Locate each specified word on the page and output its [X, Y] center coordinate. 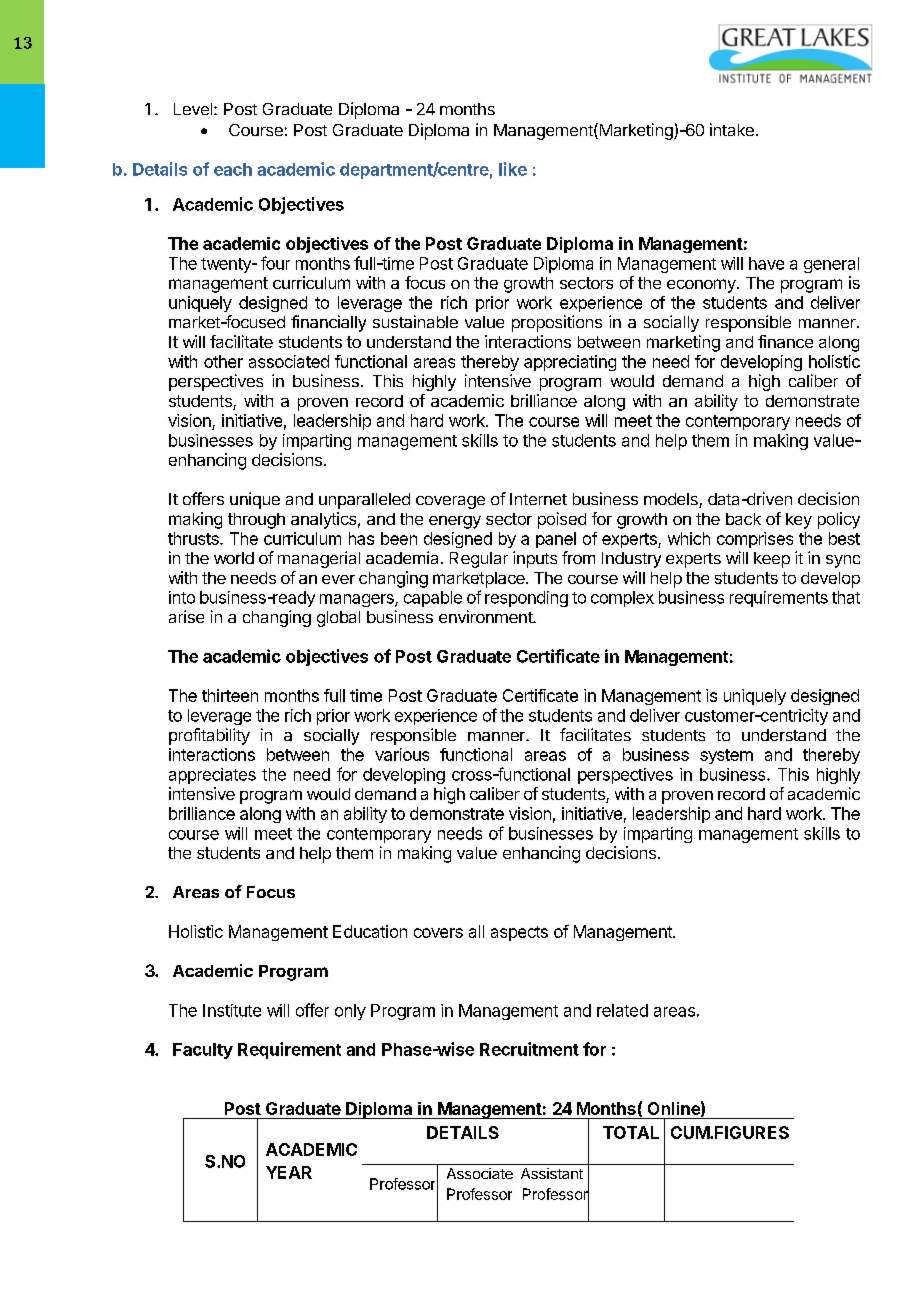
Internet [538, 499]
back [743, 519]
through [256, 521]
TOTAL [631, 1132]
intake [732, 129]
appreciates [212, 776]
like [513, 169]
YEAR [289, 1172]
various [402, 754]
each [233, 169]
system [726, 756]
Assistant [552, 1173]
